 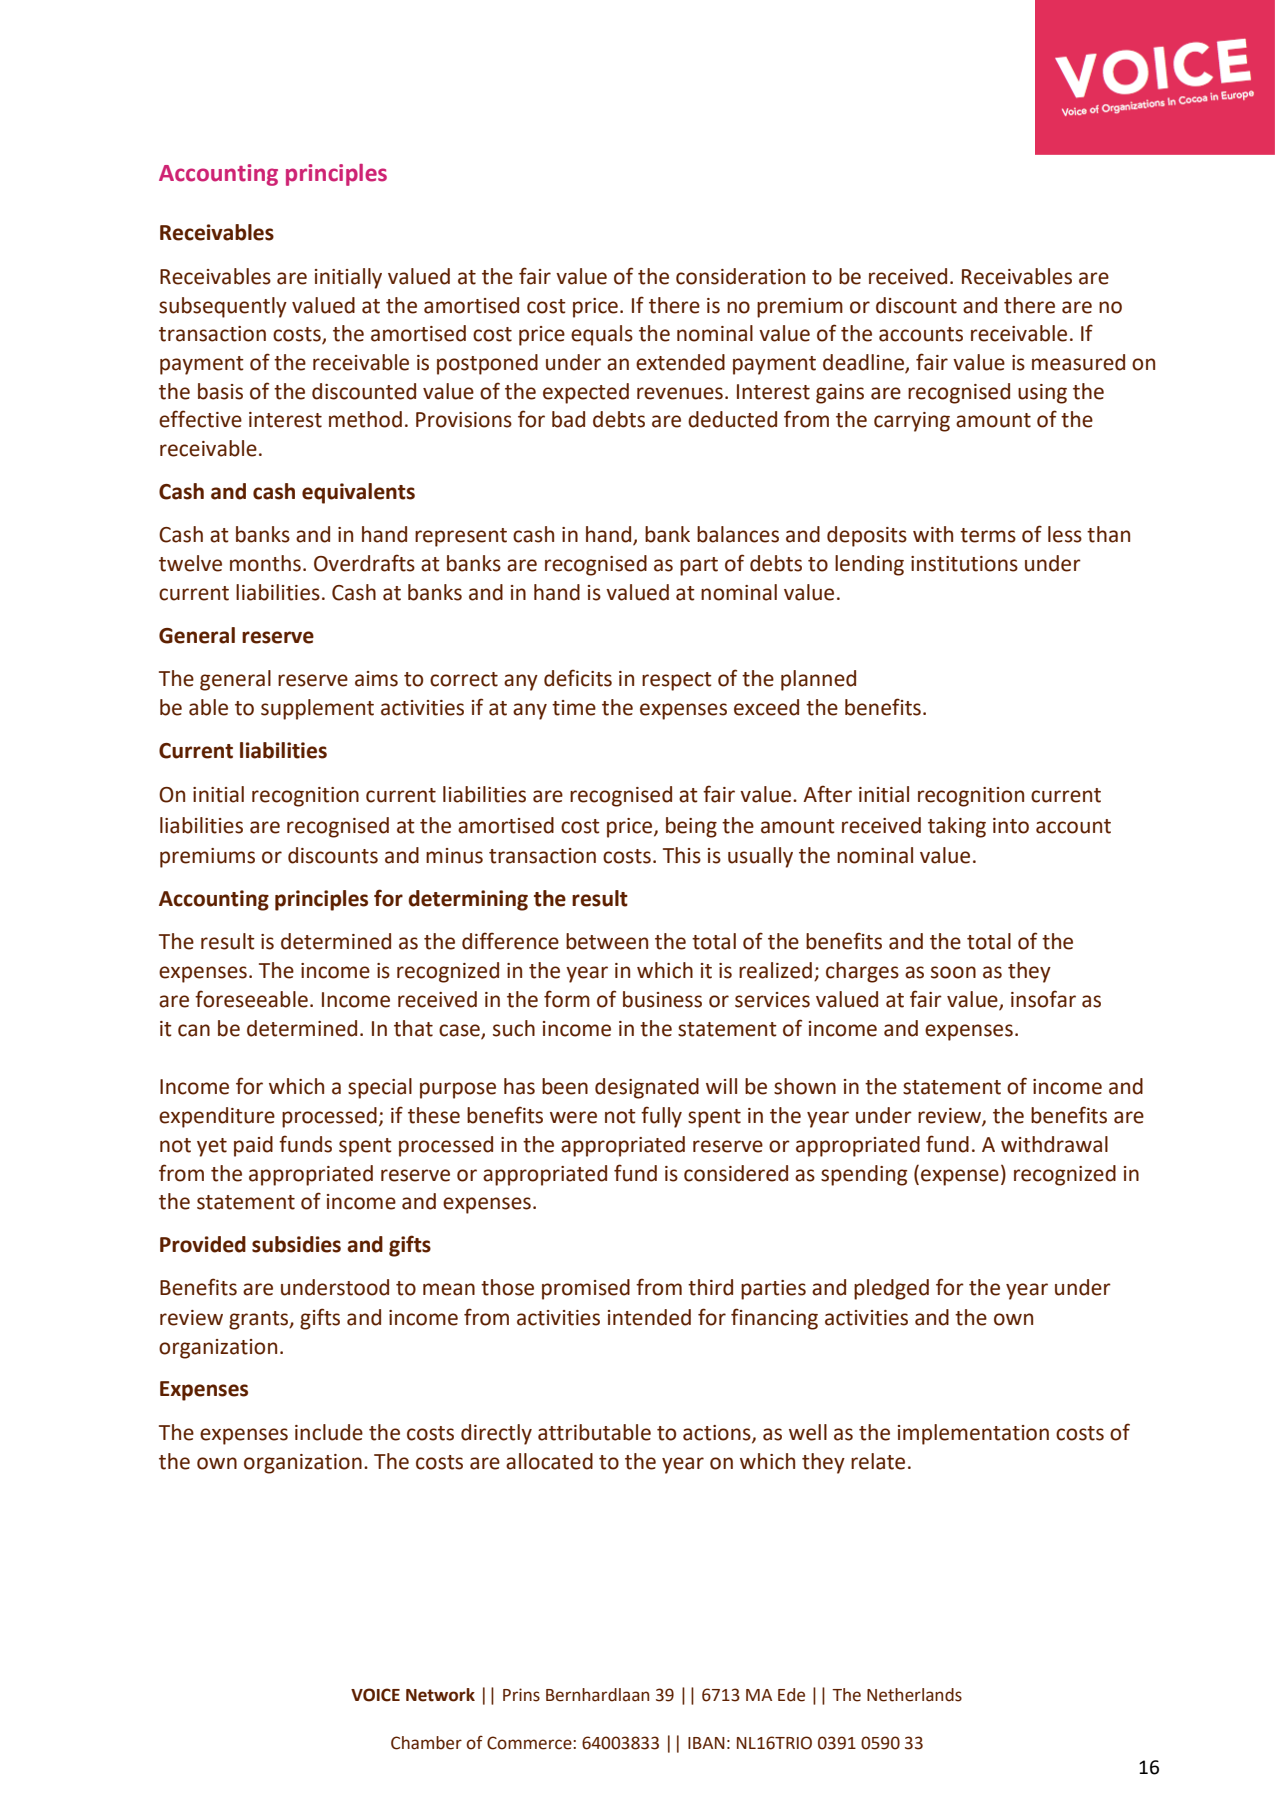 What do you see at coordinates (1011, 826) in the screenshot?
I see `into` at bounding box center [1011, 826].
